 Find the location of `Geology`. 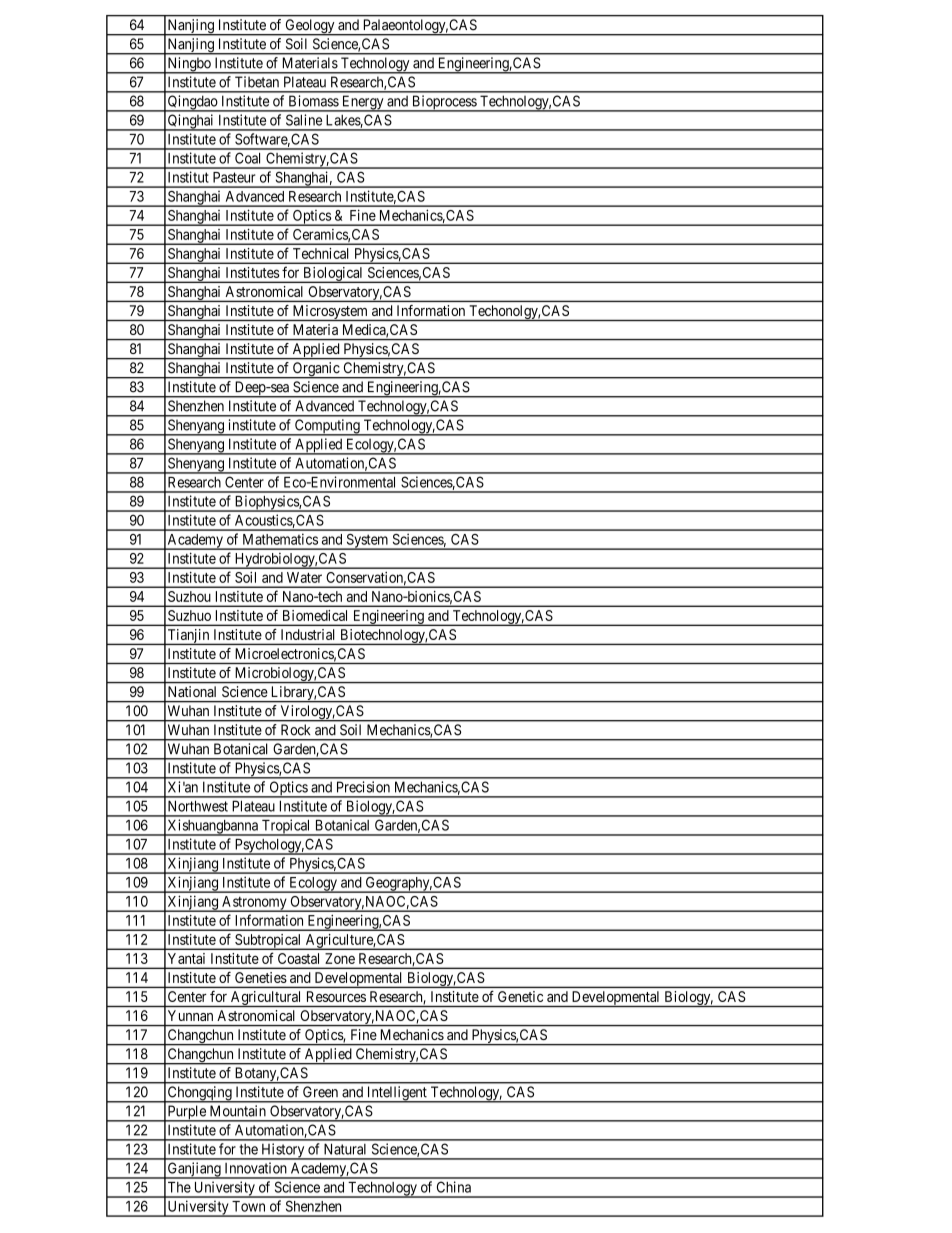

Geology is located at coordinates (310, 27).
